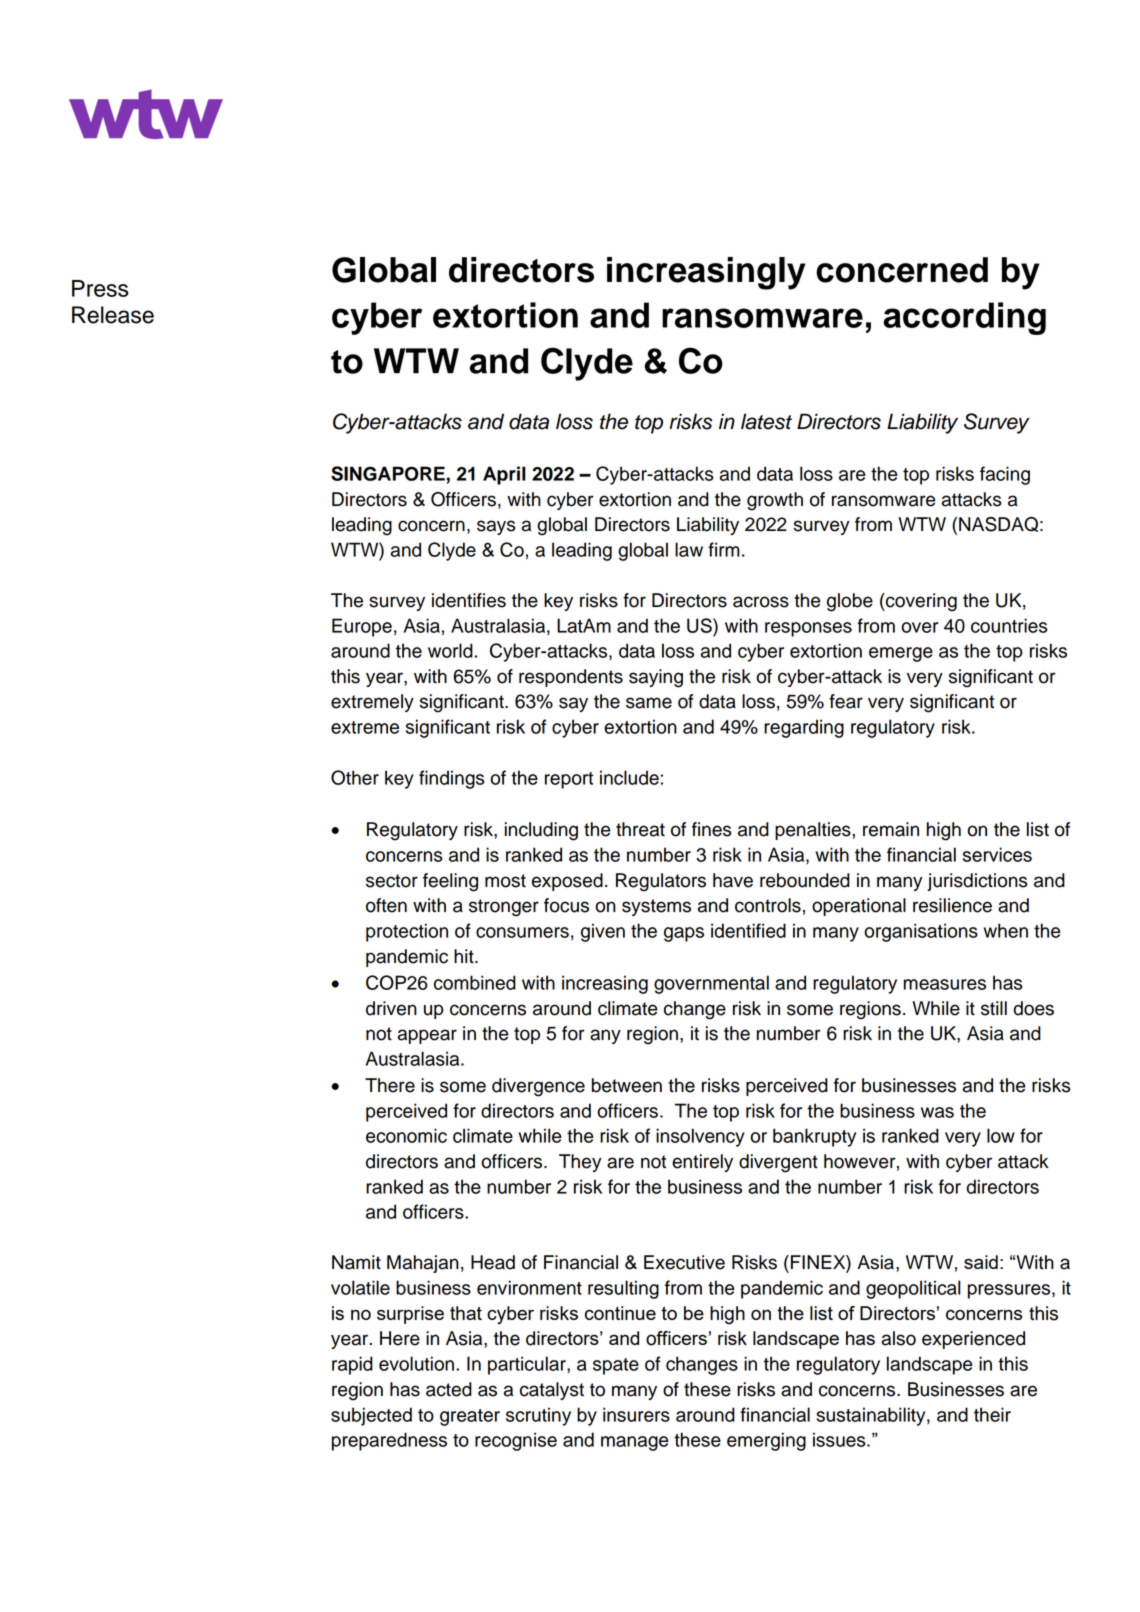  What do you see at coordinates (392, 881) in the page?
I see `sector` at bounding box center [392, 881].
